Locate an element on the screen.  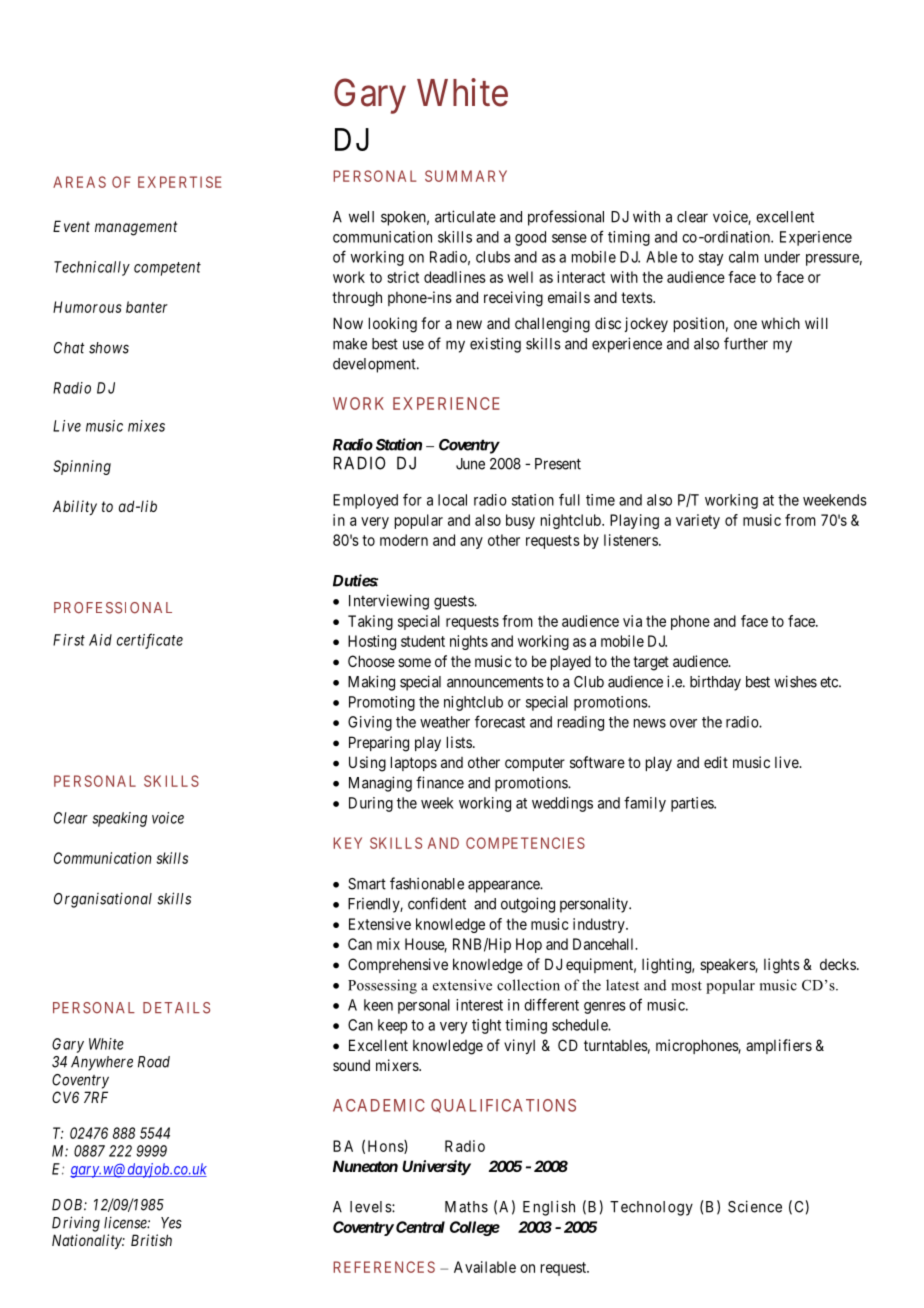
British is located at coordinates (151, 1240).
